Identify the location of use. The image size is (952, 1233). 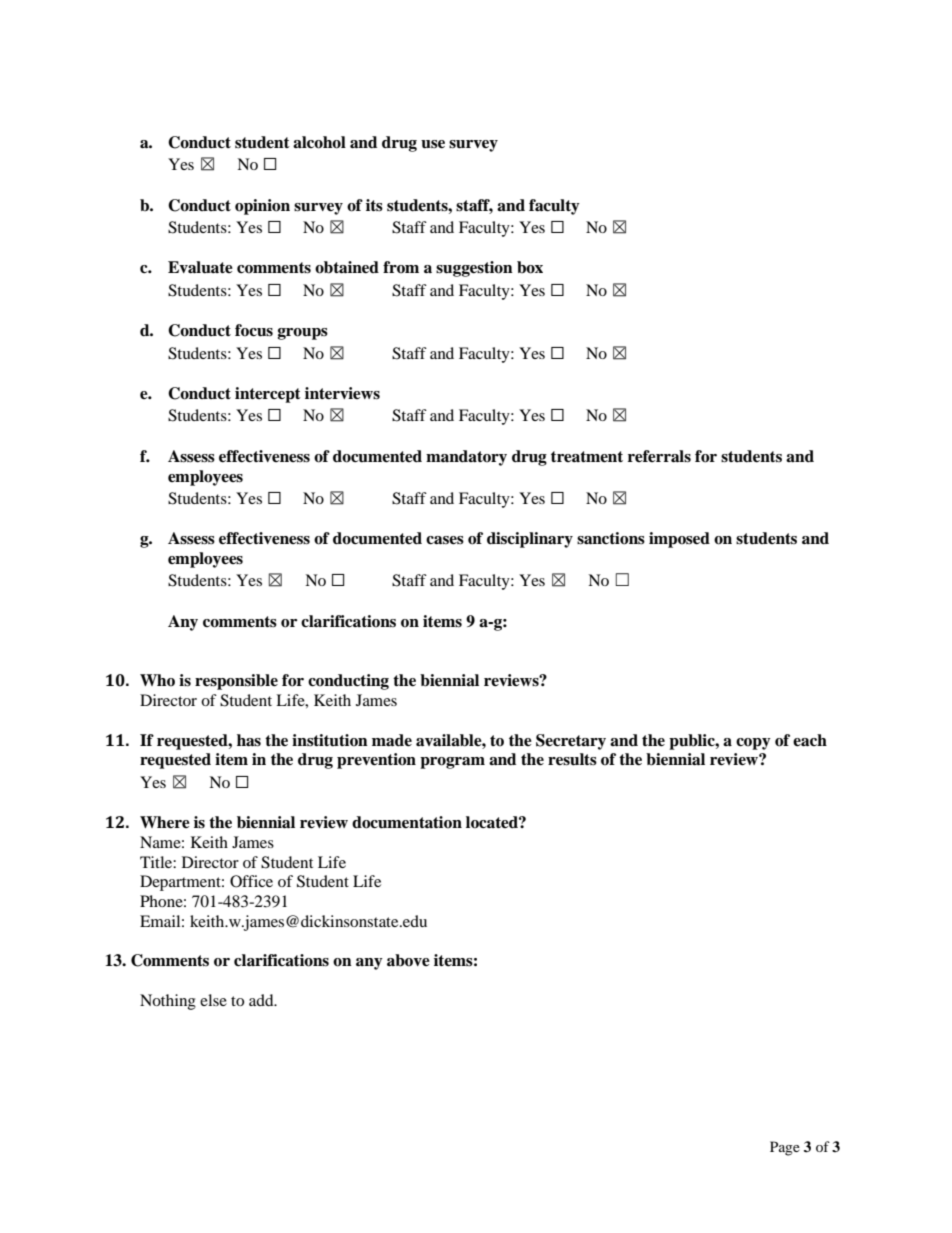
(433, 144).
